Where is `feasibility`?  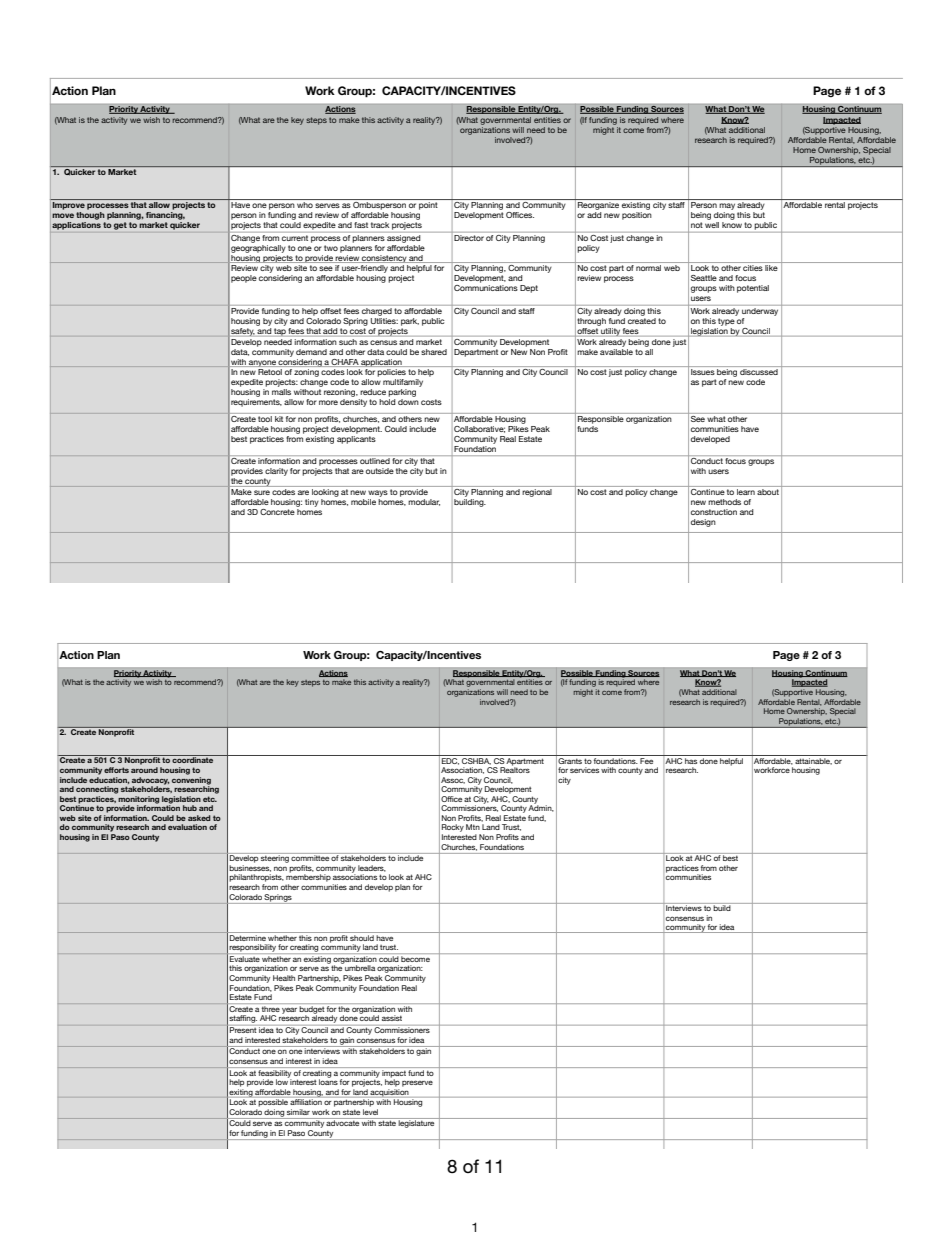
feasibility is located at coordinates (274, 1075).
